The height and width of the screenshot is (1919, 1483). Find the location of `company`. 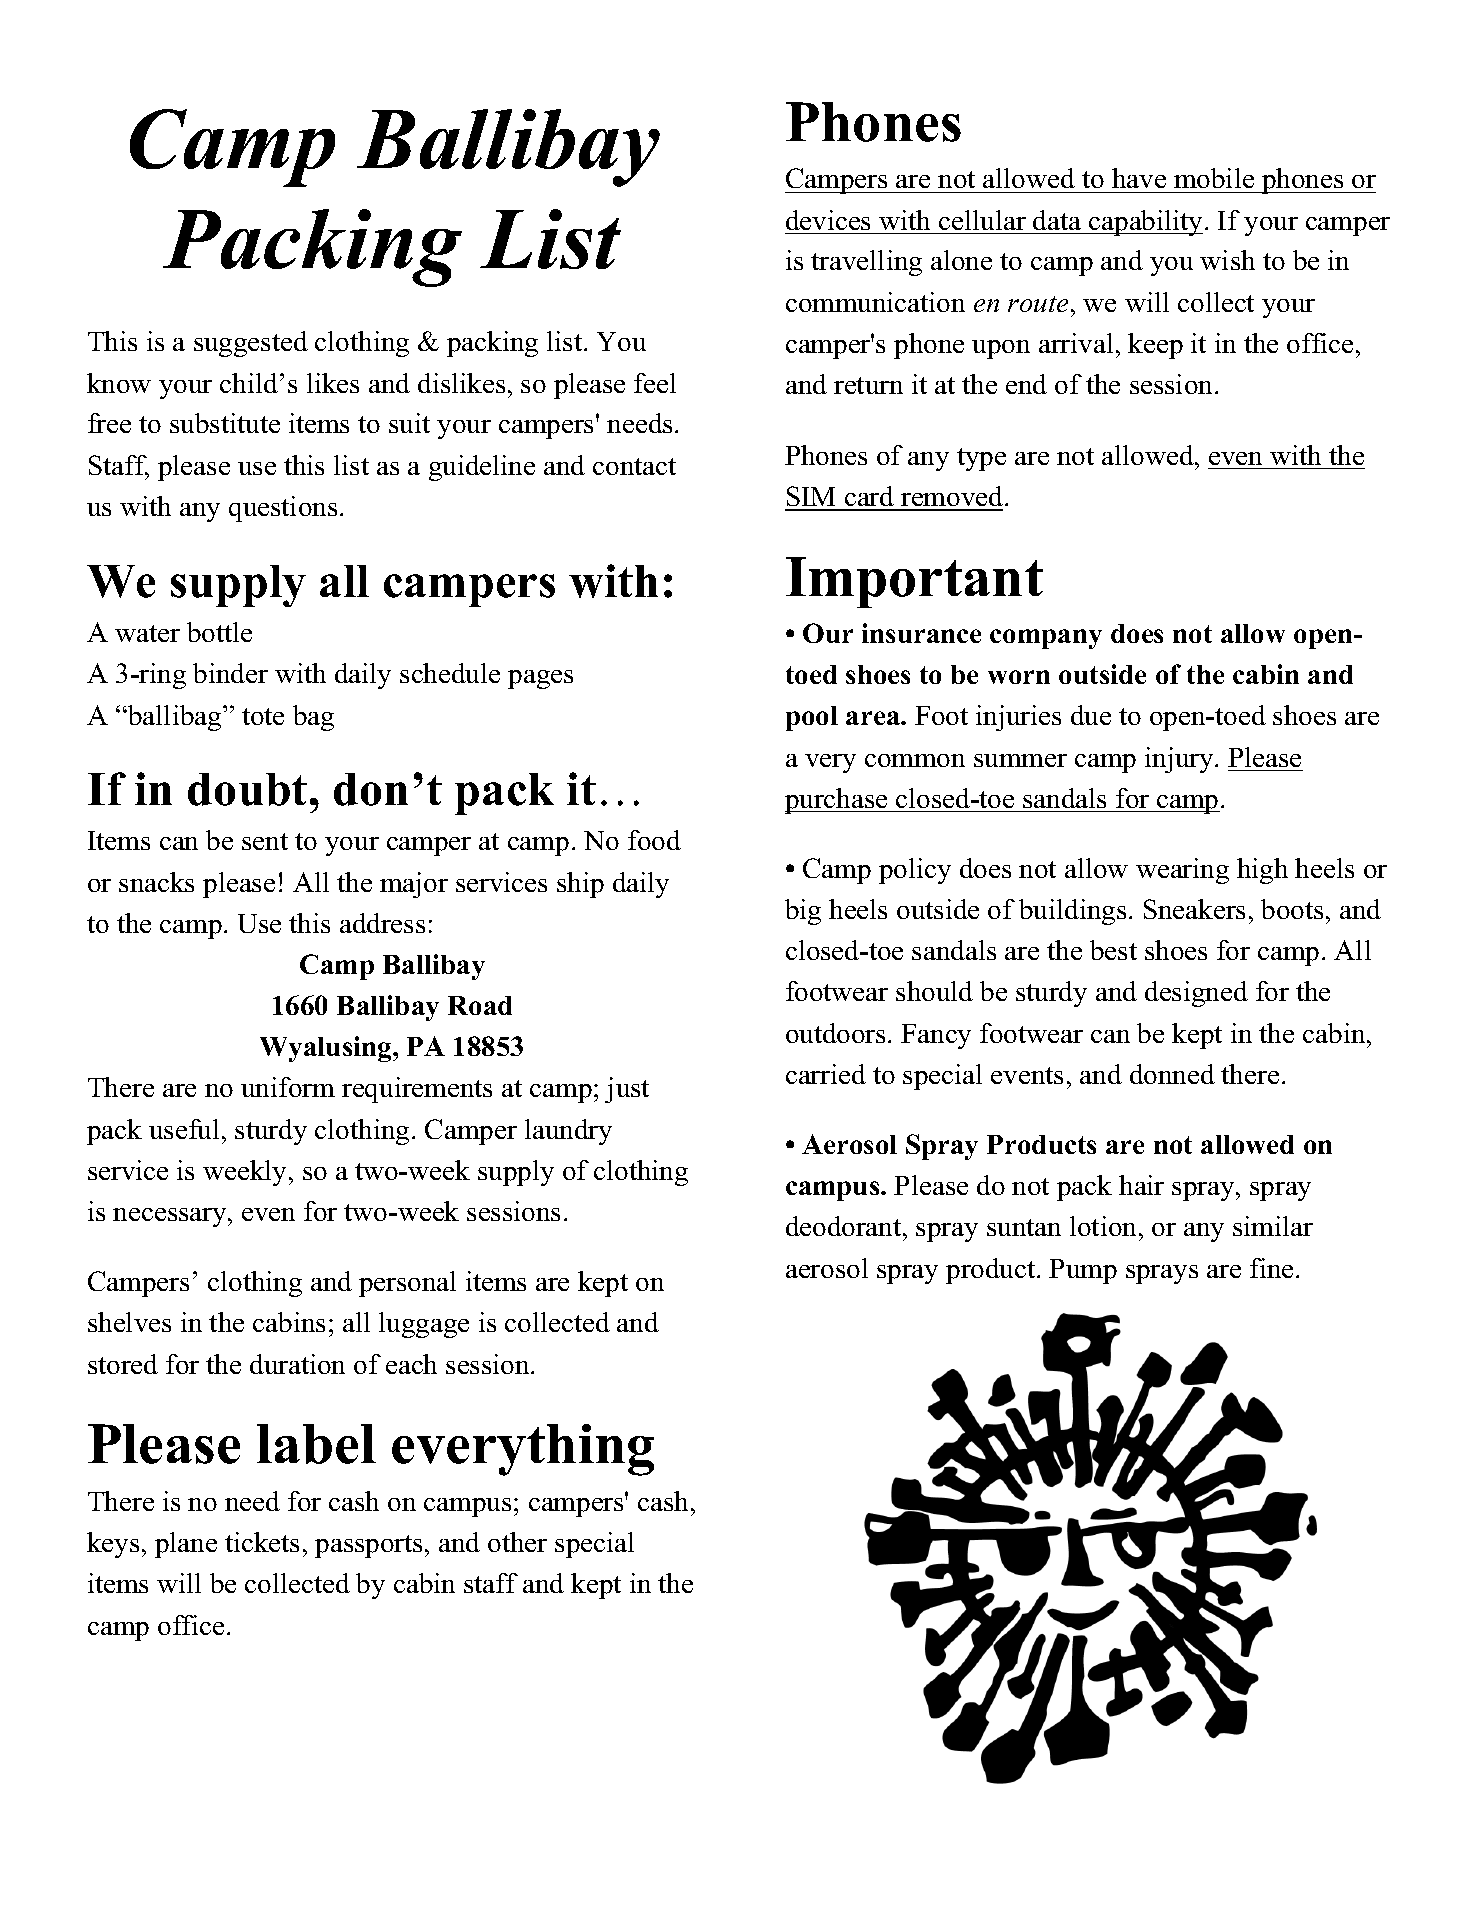

company is located at coordinates (1046, 639).
